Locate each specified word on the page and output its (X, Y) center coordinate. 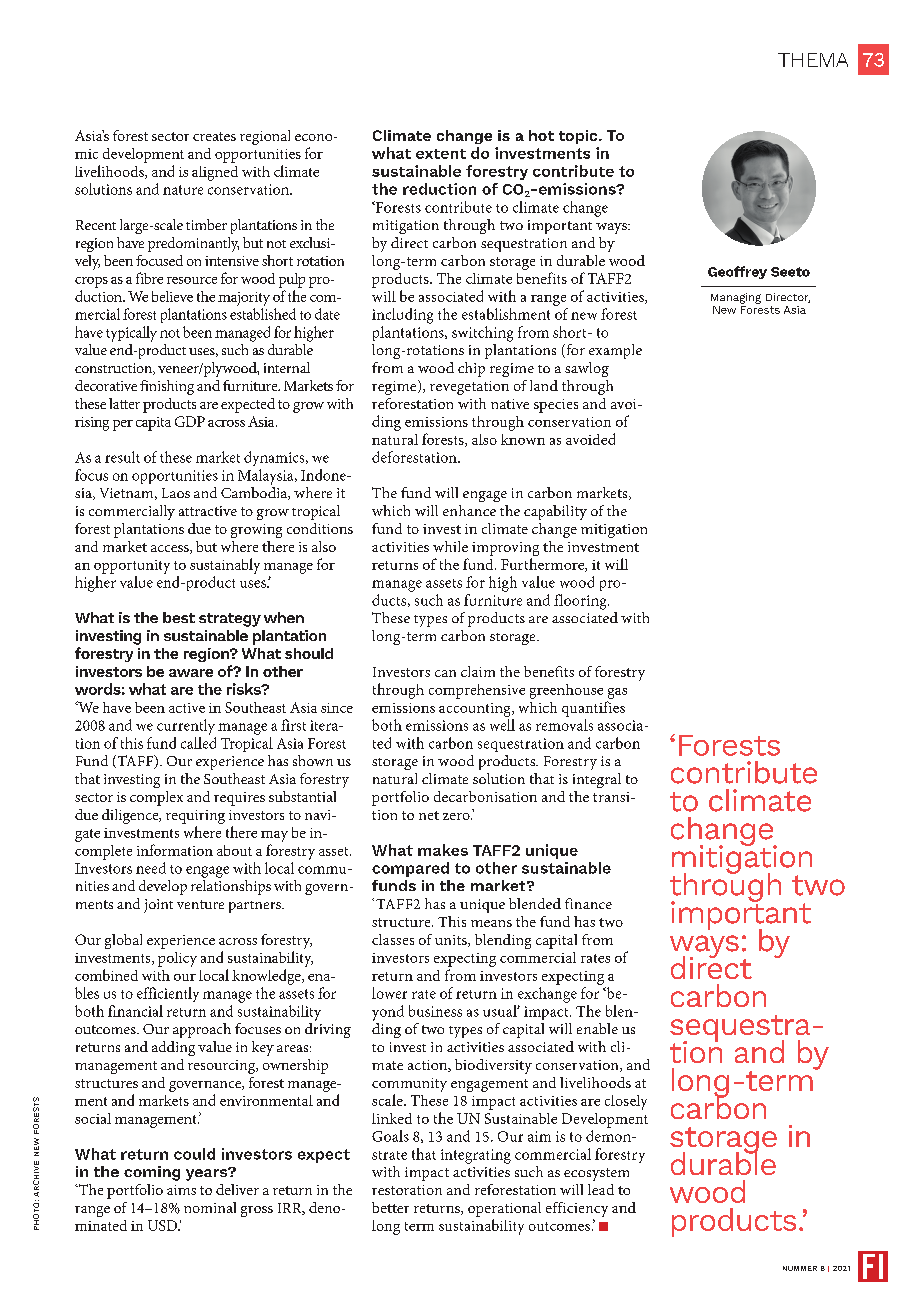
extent (441, 154)
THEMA (813, 60)
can (445, 673)
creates (214, 136)
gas (617, 693)
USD (163, 1225)
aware (191, 673)
